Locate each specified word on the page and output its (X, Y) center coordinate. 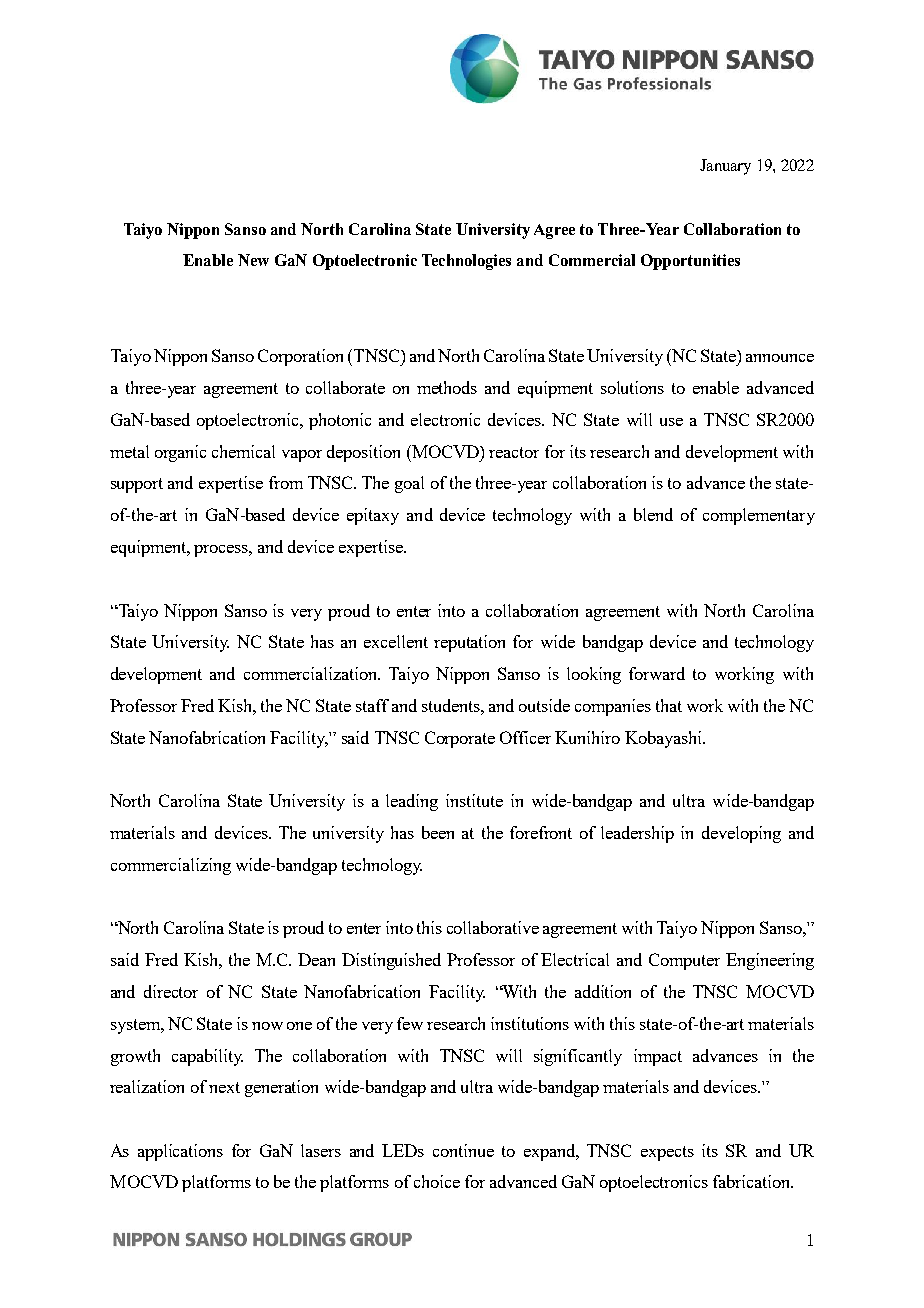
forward (657, 673)
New (253, 260)
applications (180, 1152)
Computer (684, 961)
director (171, 991)
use (671, 422)
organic (180, 453)
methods (447, 387)
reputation (469, 643)
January (725, 167)
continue (463, 1150)
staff (372, 705)
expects (667, 1153)
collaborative (493, 927)
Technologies (466, 262)
